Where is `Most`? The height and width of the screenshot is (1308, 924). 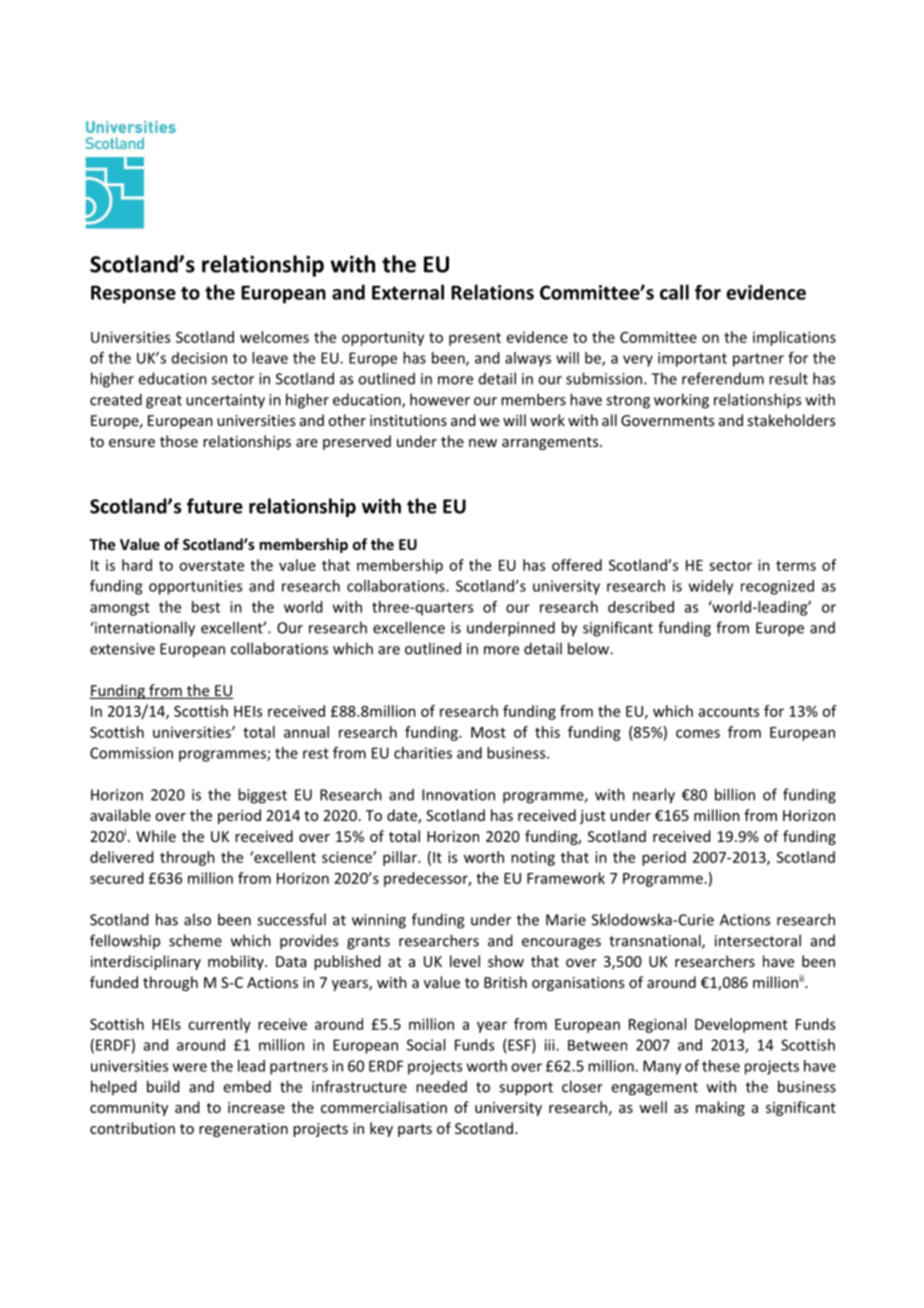
Most is located at coordinates (488, 732).
